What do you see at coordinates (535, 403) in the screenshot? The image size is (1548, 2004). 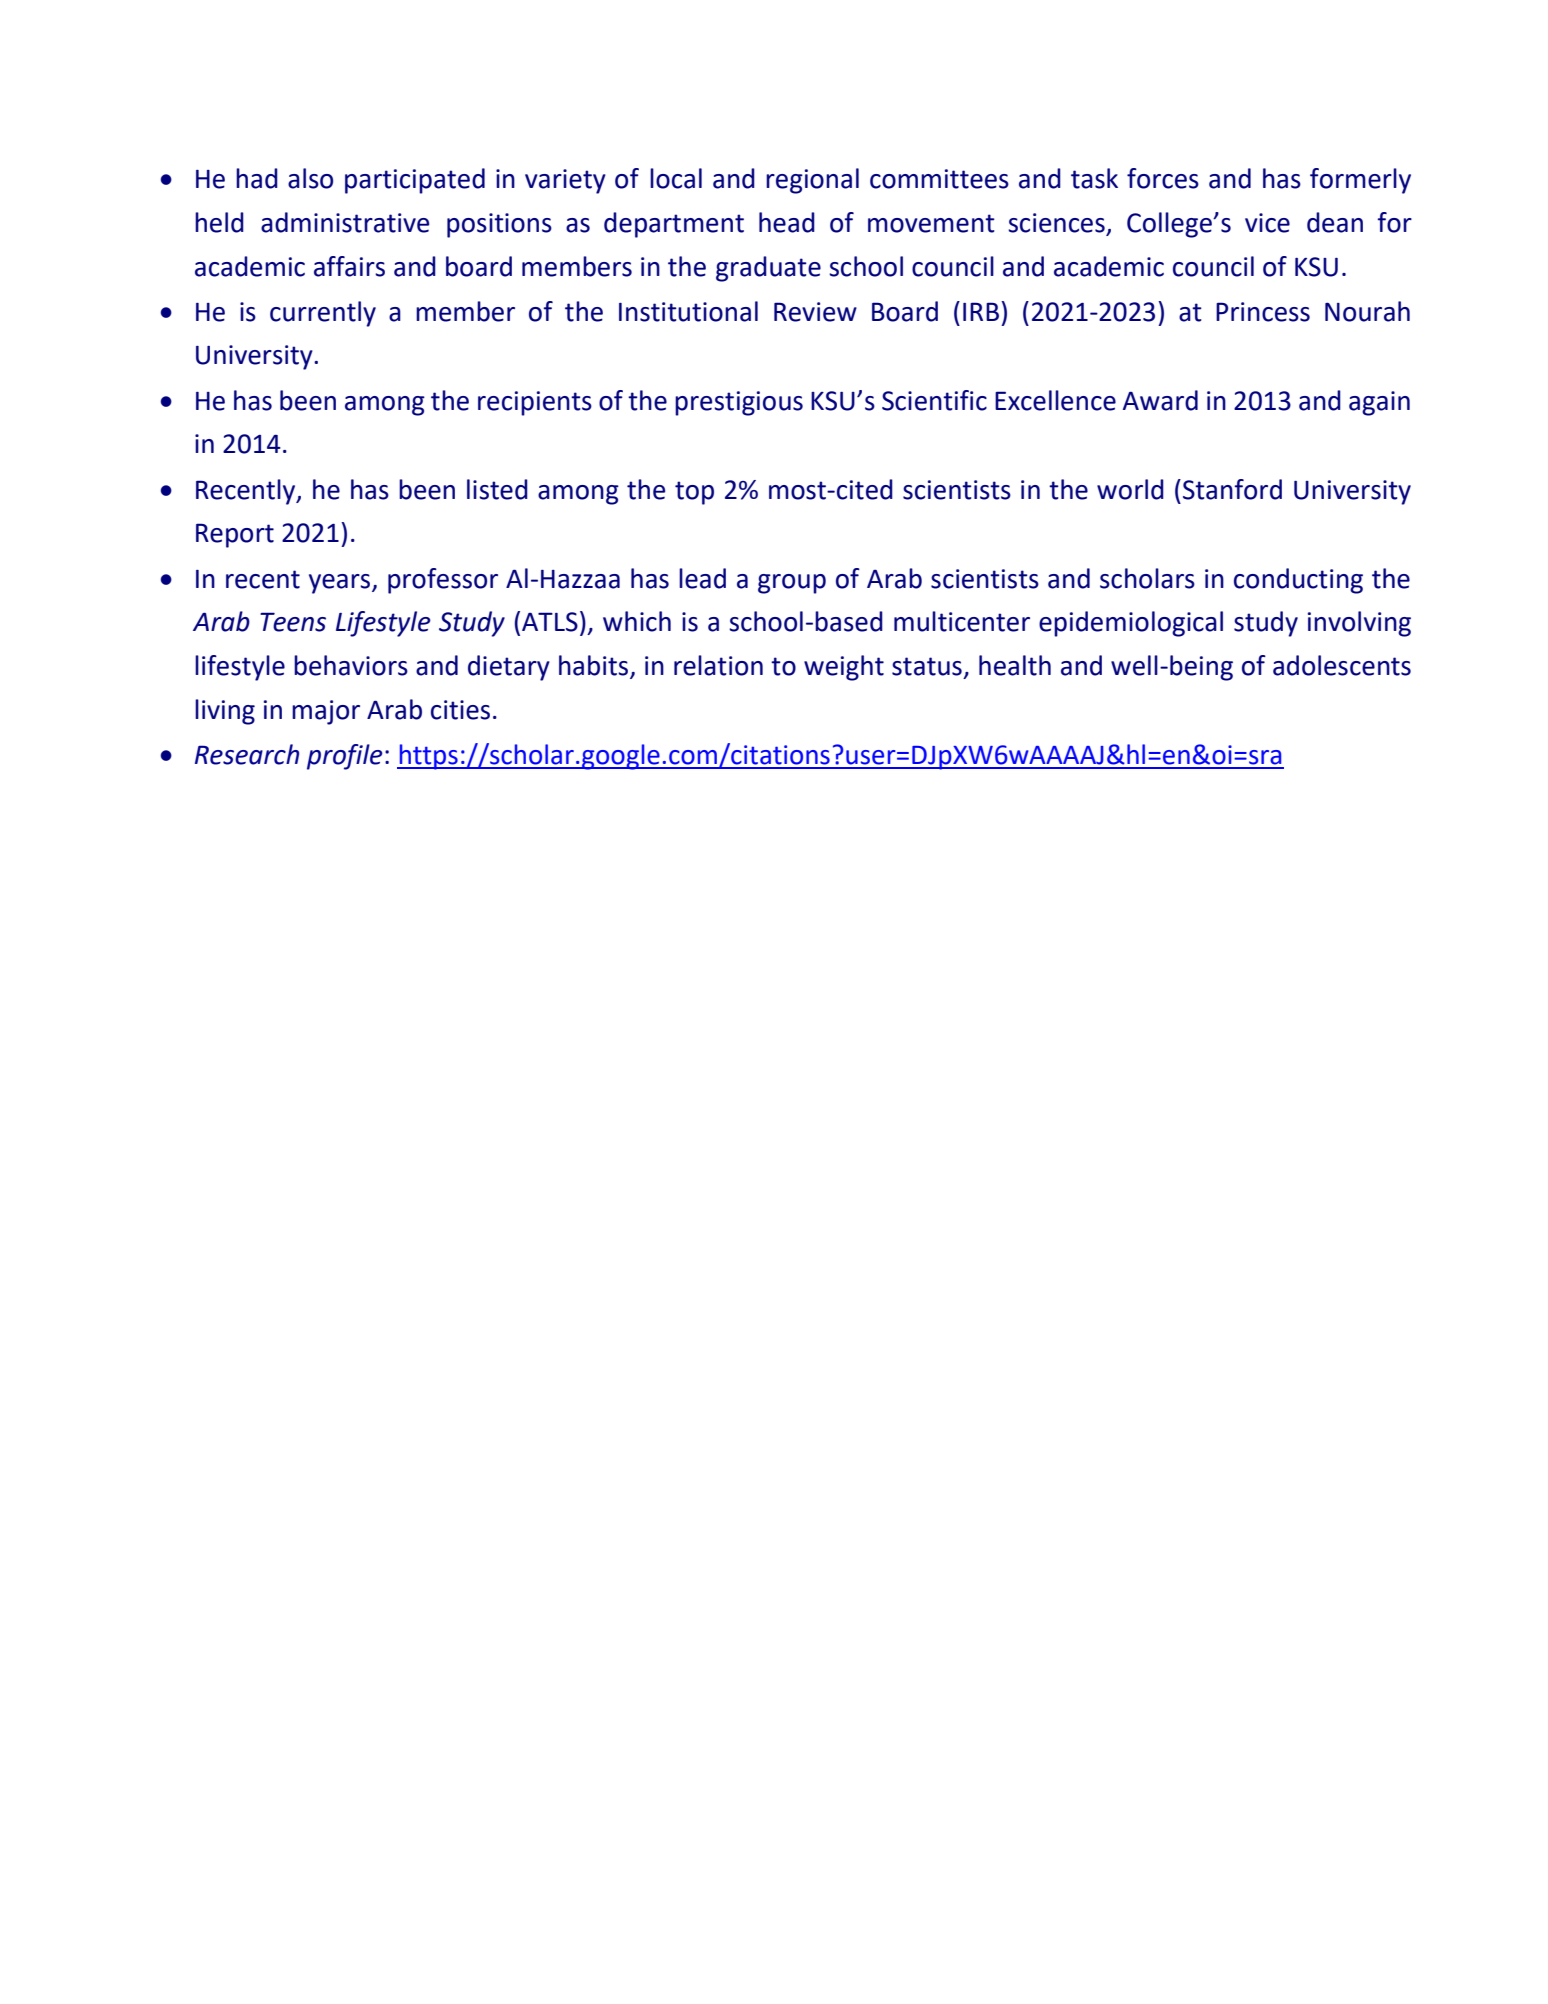 I see `recipients` at bounding box center [535, 403].
